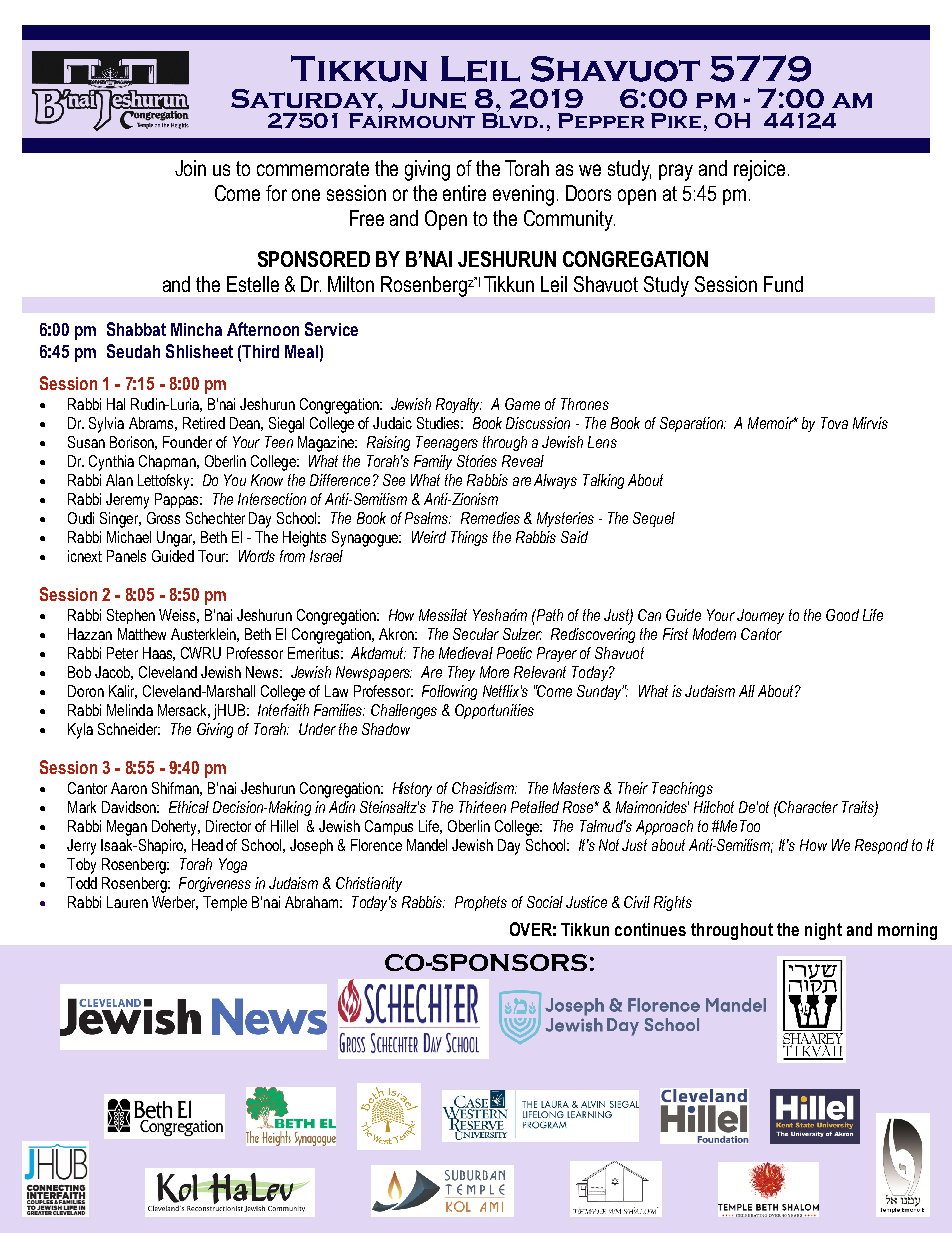  What do you see at coordinates (759, 170) in the page?
I see `rejoice` at bounding box center [759, 170].
